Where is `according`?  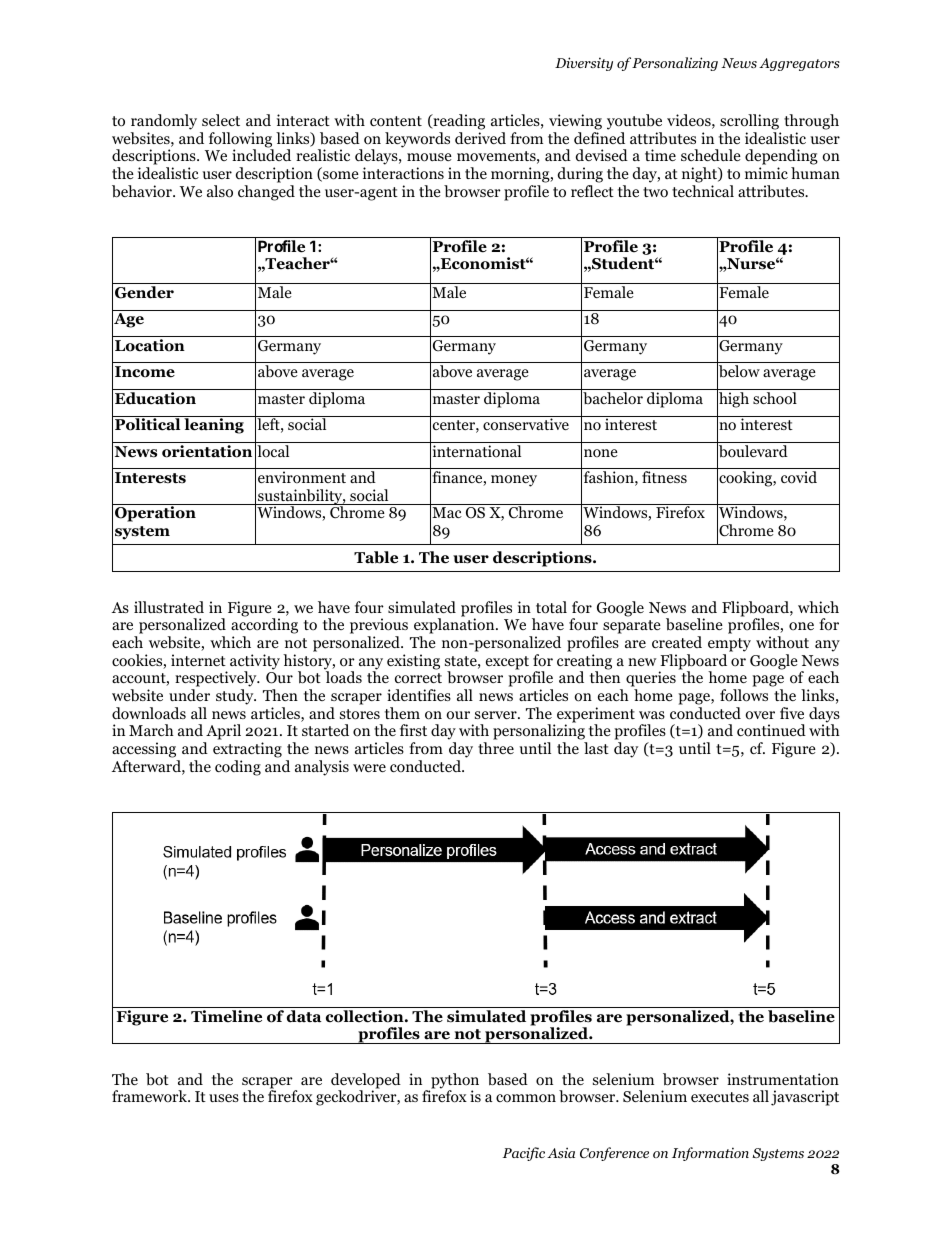
according is located at coordinates (264, 627).
